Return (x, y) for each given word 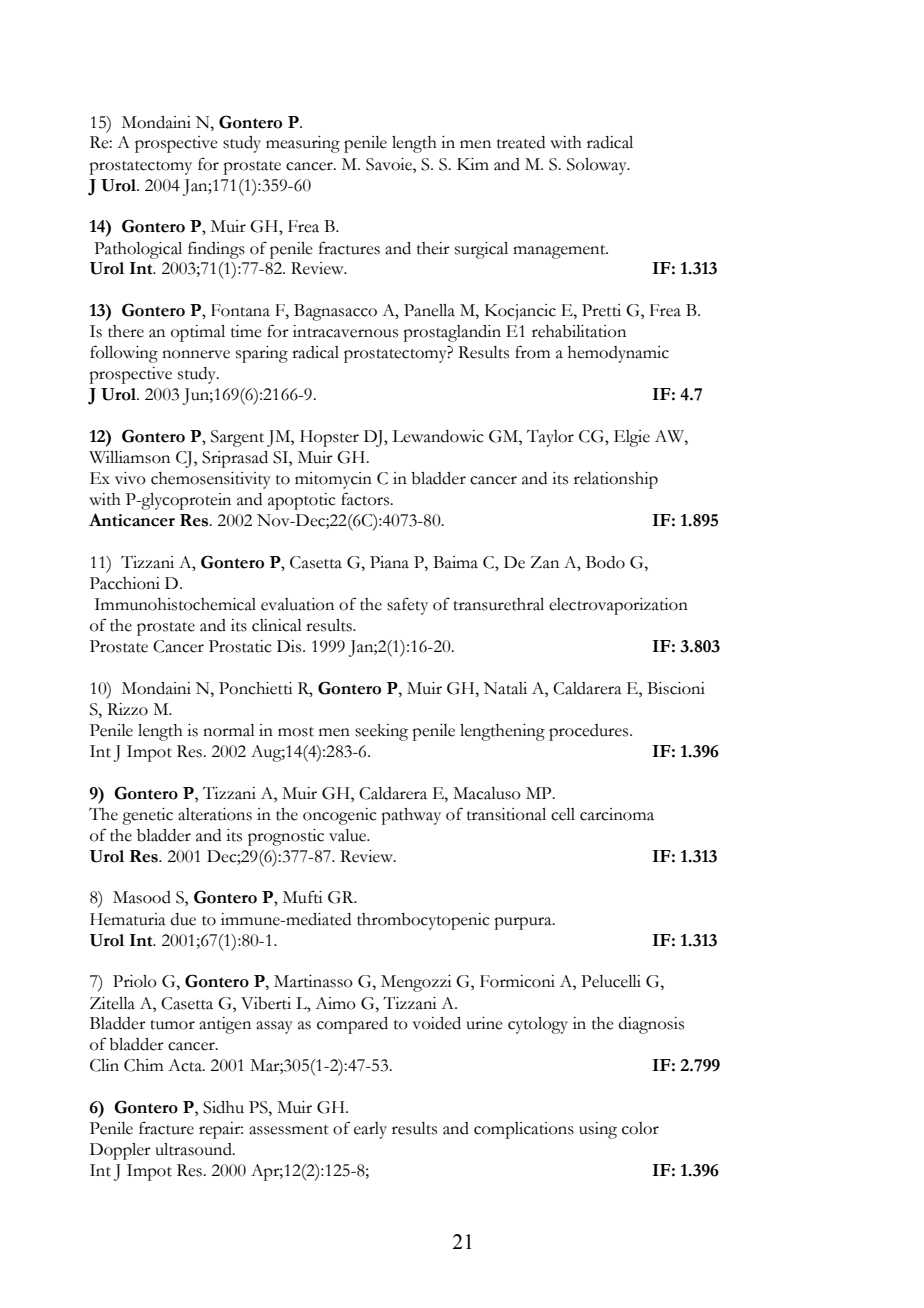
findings (216, 250)
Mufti (303, 897)
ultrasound (194, 1149)
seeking (381, 732)
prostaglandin (452, 333)
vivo (130, 478)
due (183, 919)
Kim (473, 164)
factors (366, 499)
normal (229, 730)
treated (521, 142)
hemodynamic (618, 354)
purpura (524, 923)
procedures (590, 732)
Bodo (605, 562)
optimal (198, 333)
